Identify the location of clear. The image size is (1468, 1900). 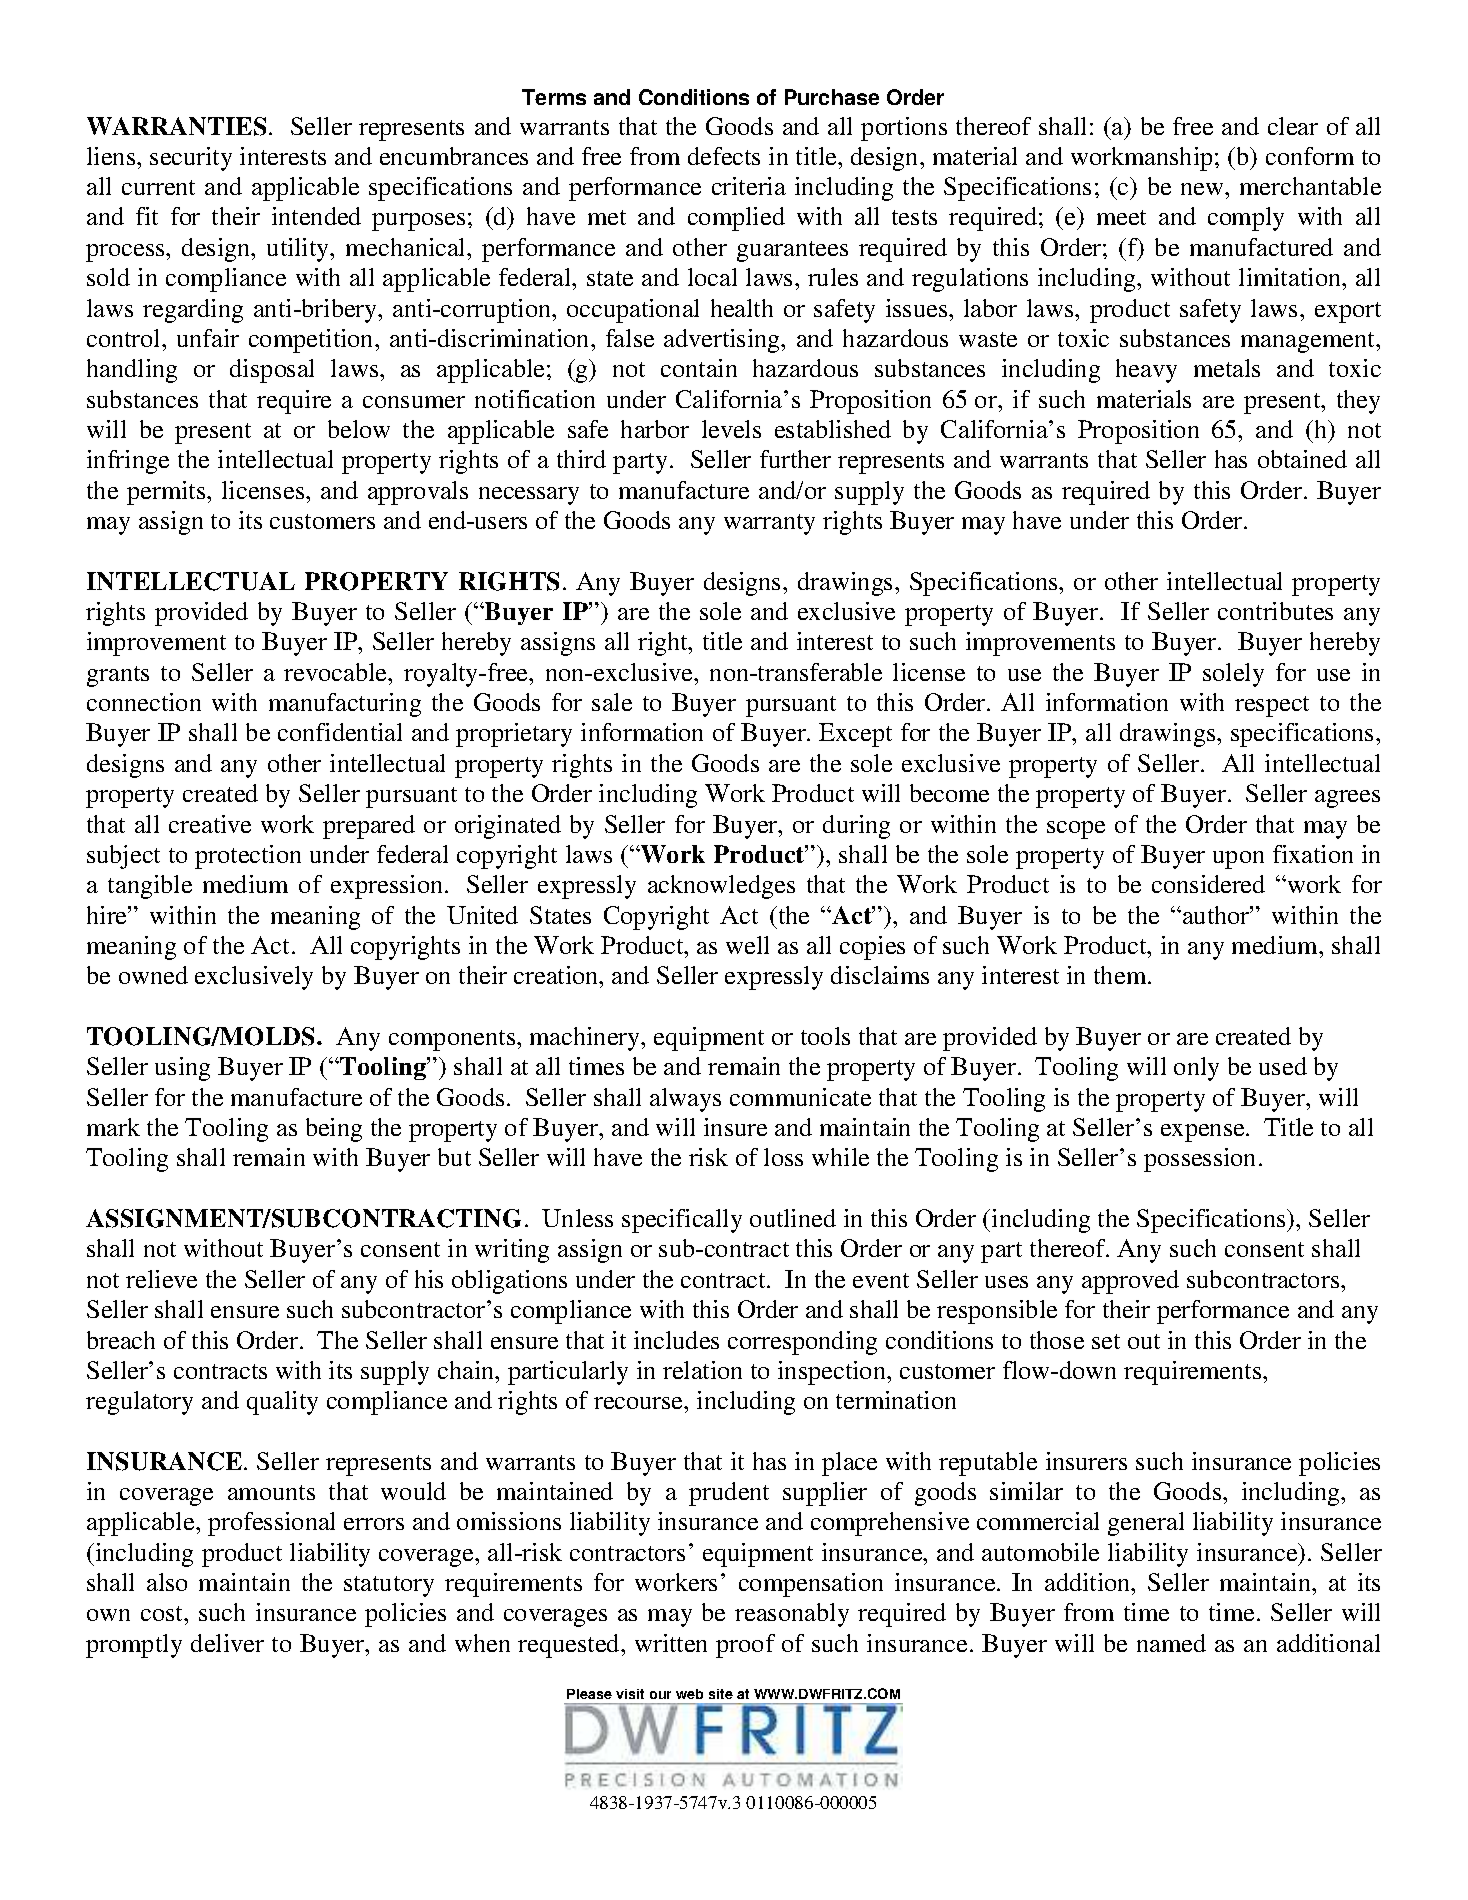
(1293, 126).
